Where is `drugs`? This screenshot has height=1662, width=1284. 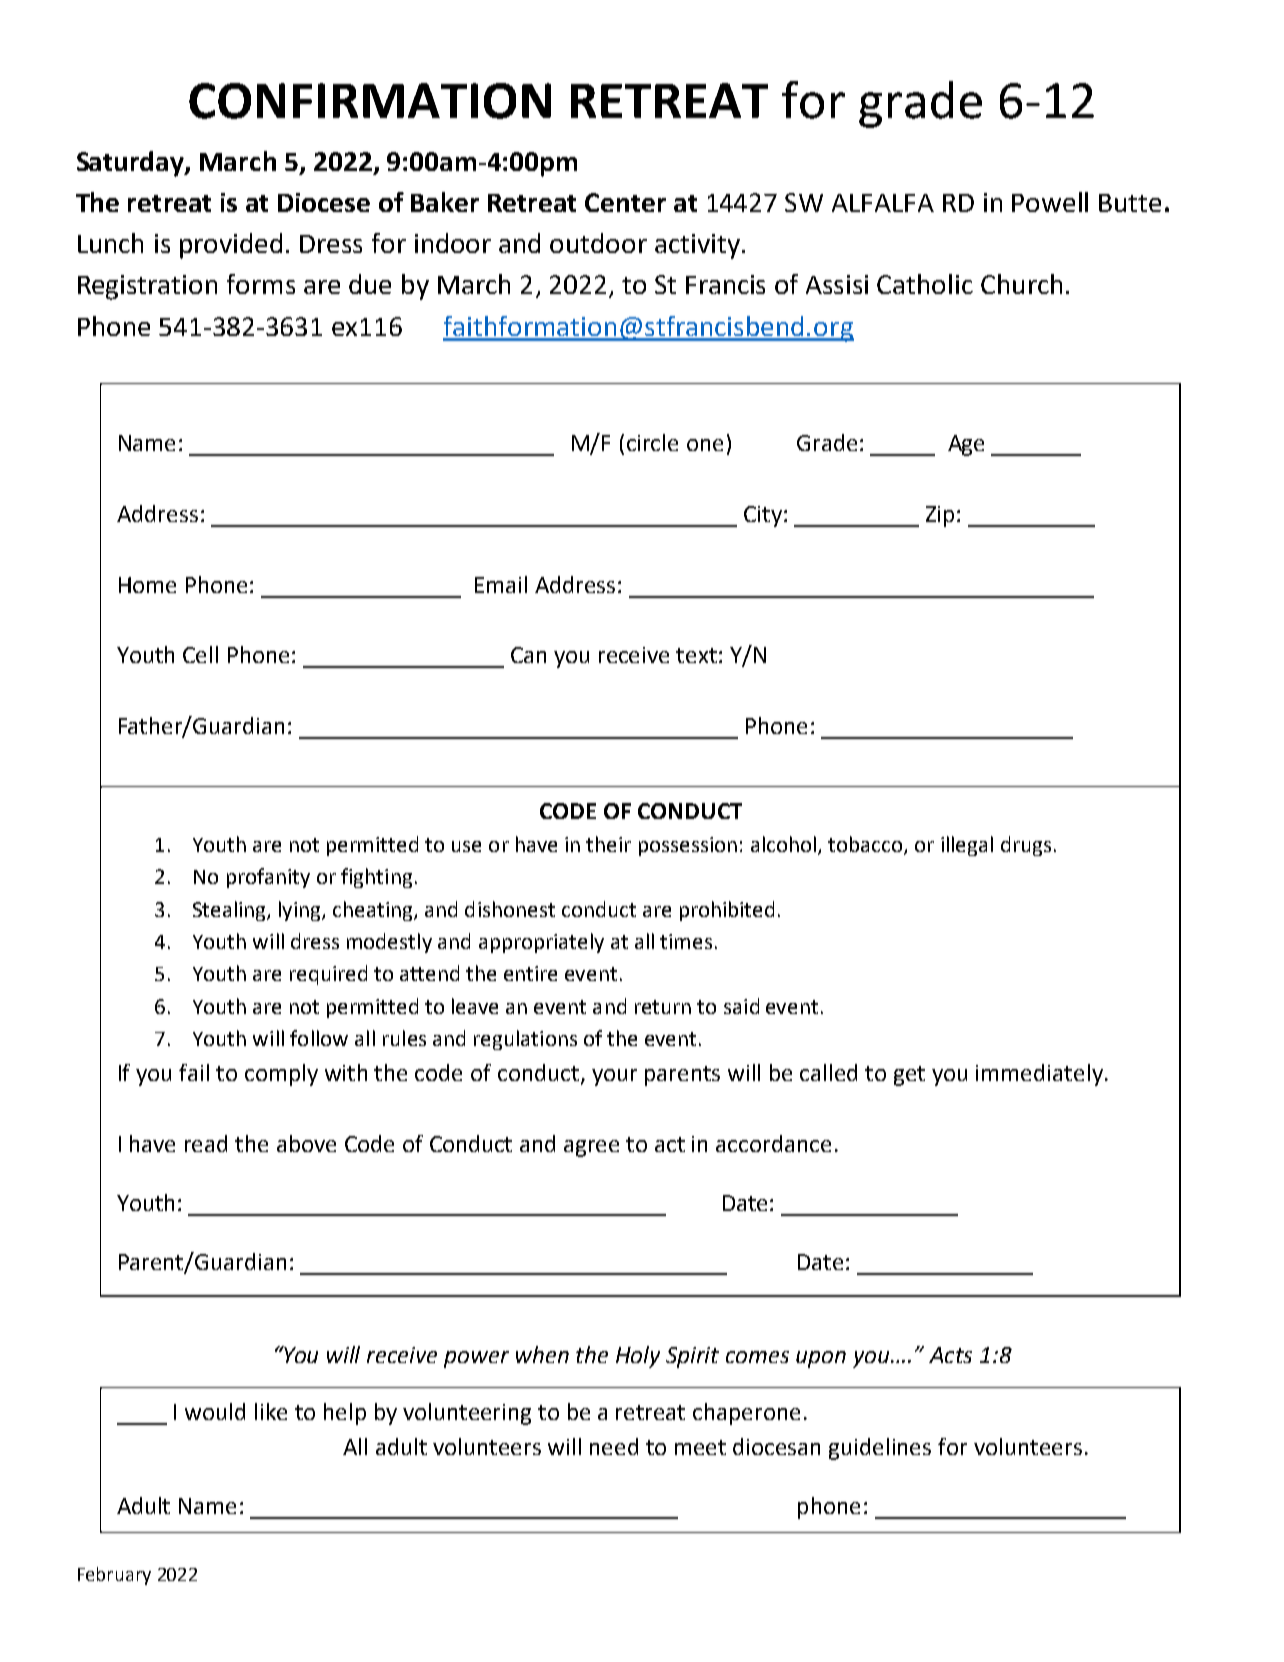
drugs is located at coordinates (1026, 846).
